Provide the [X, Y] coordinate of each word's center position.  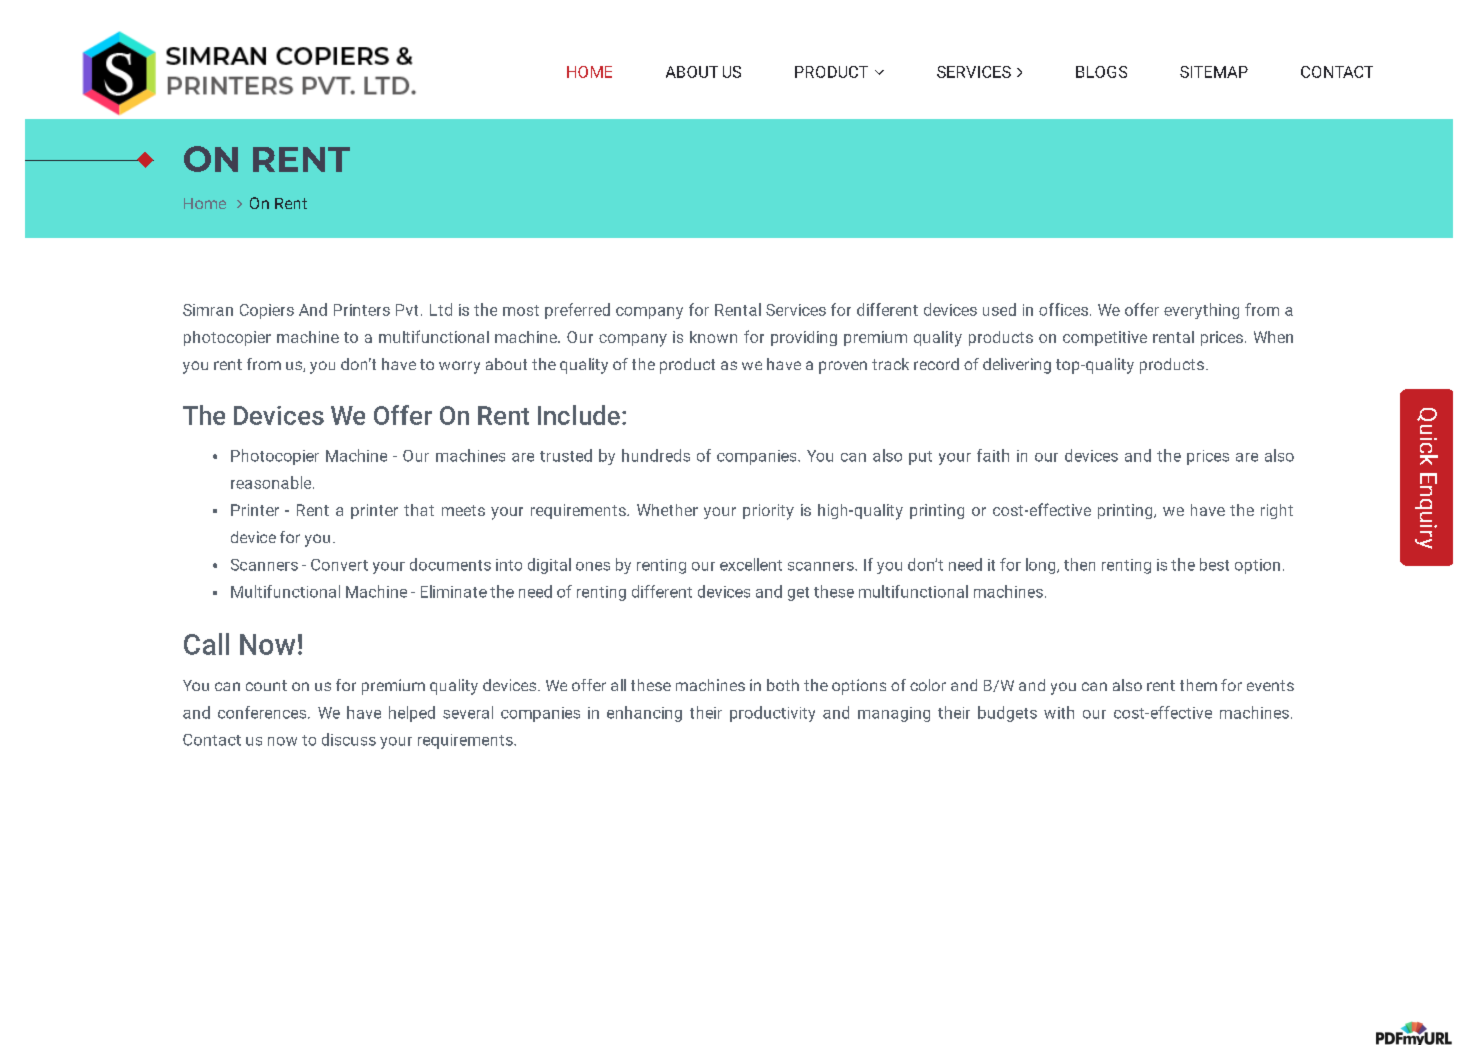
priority [768, 512]
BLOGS [1101, 72]
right [1277, 511]
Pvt [407, 310]
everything [1201, 311]
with [1059, 712]
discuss [349, 739]
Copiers [267, 311]
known [713, 337]
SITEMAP [1214, 72]
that [419, 510]
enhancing [644, 714]
